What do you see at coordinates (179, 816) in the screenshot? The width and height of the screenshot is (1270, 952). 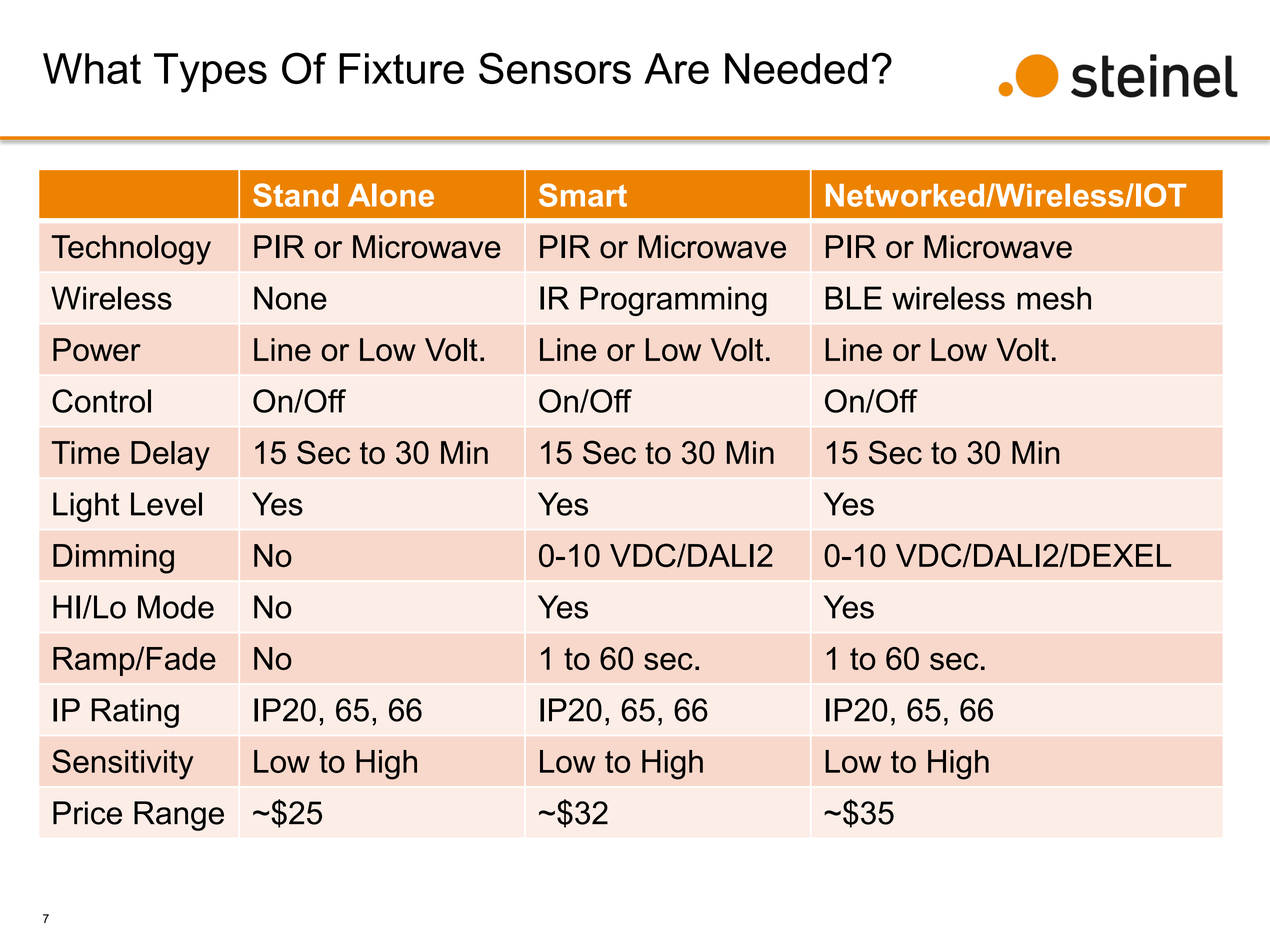 I see `Range` at bounding box center [179, 816].
